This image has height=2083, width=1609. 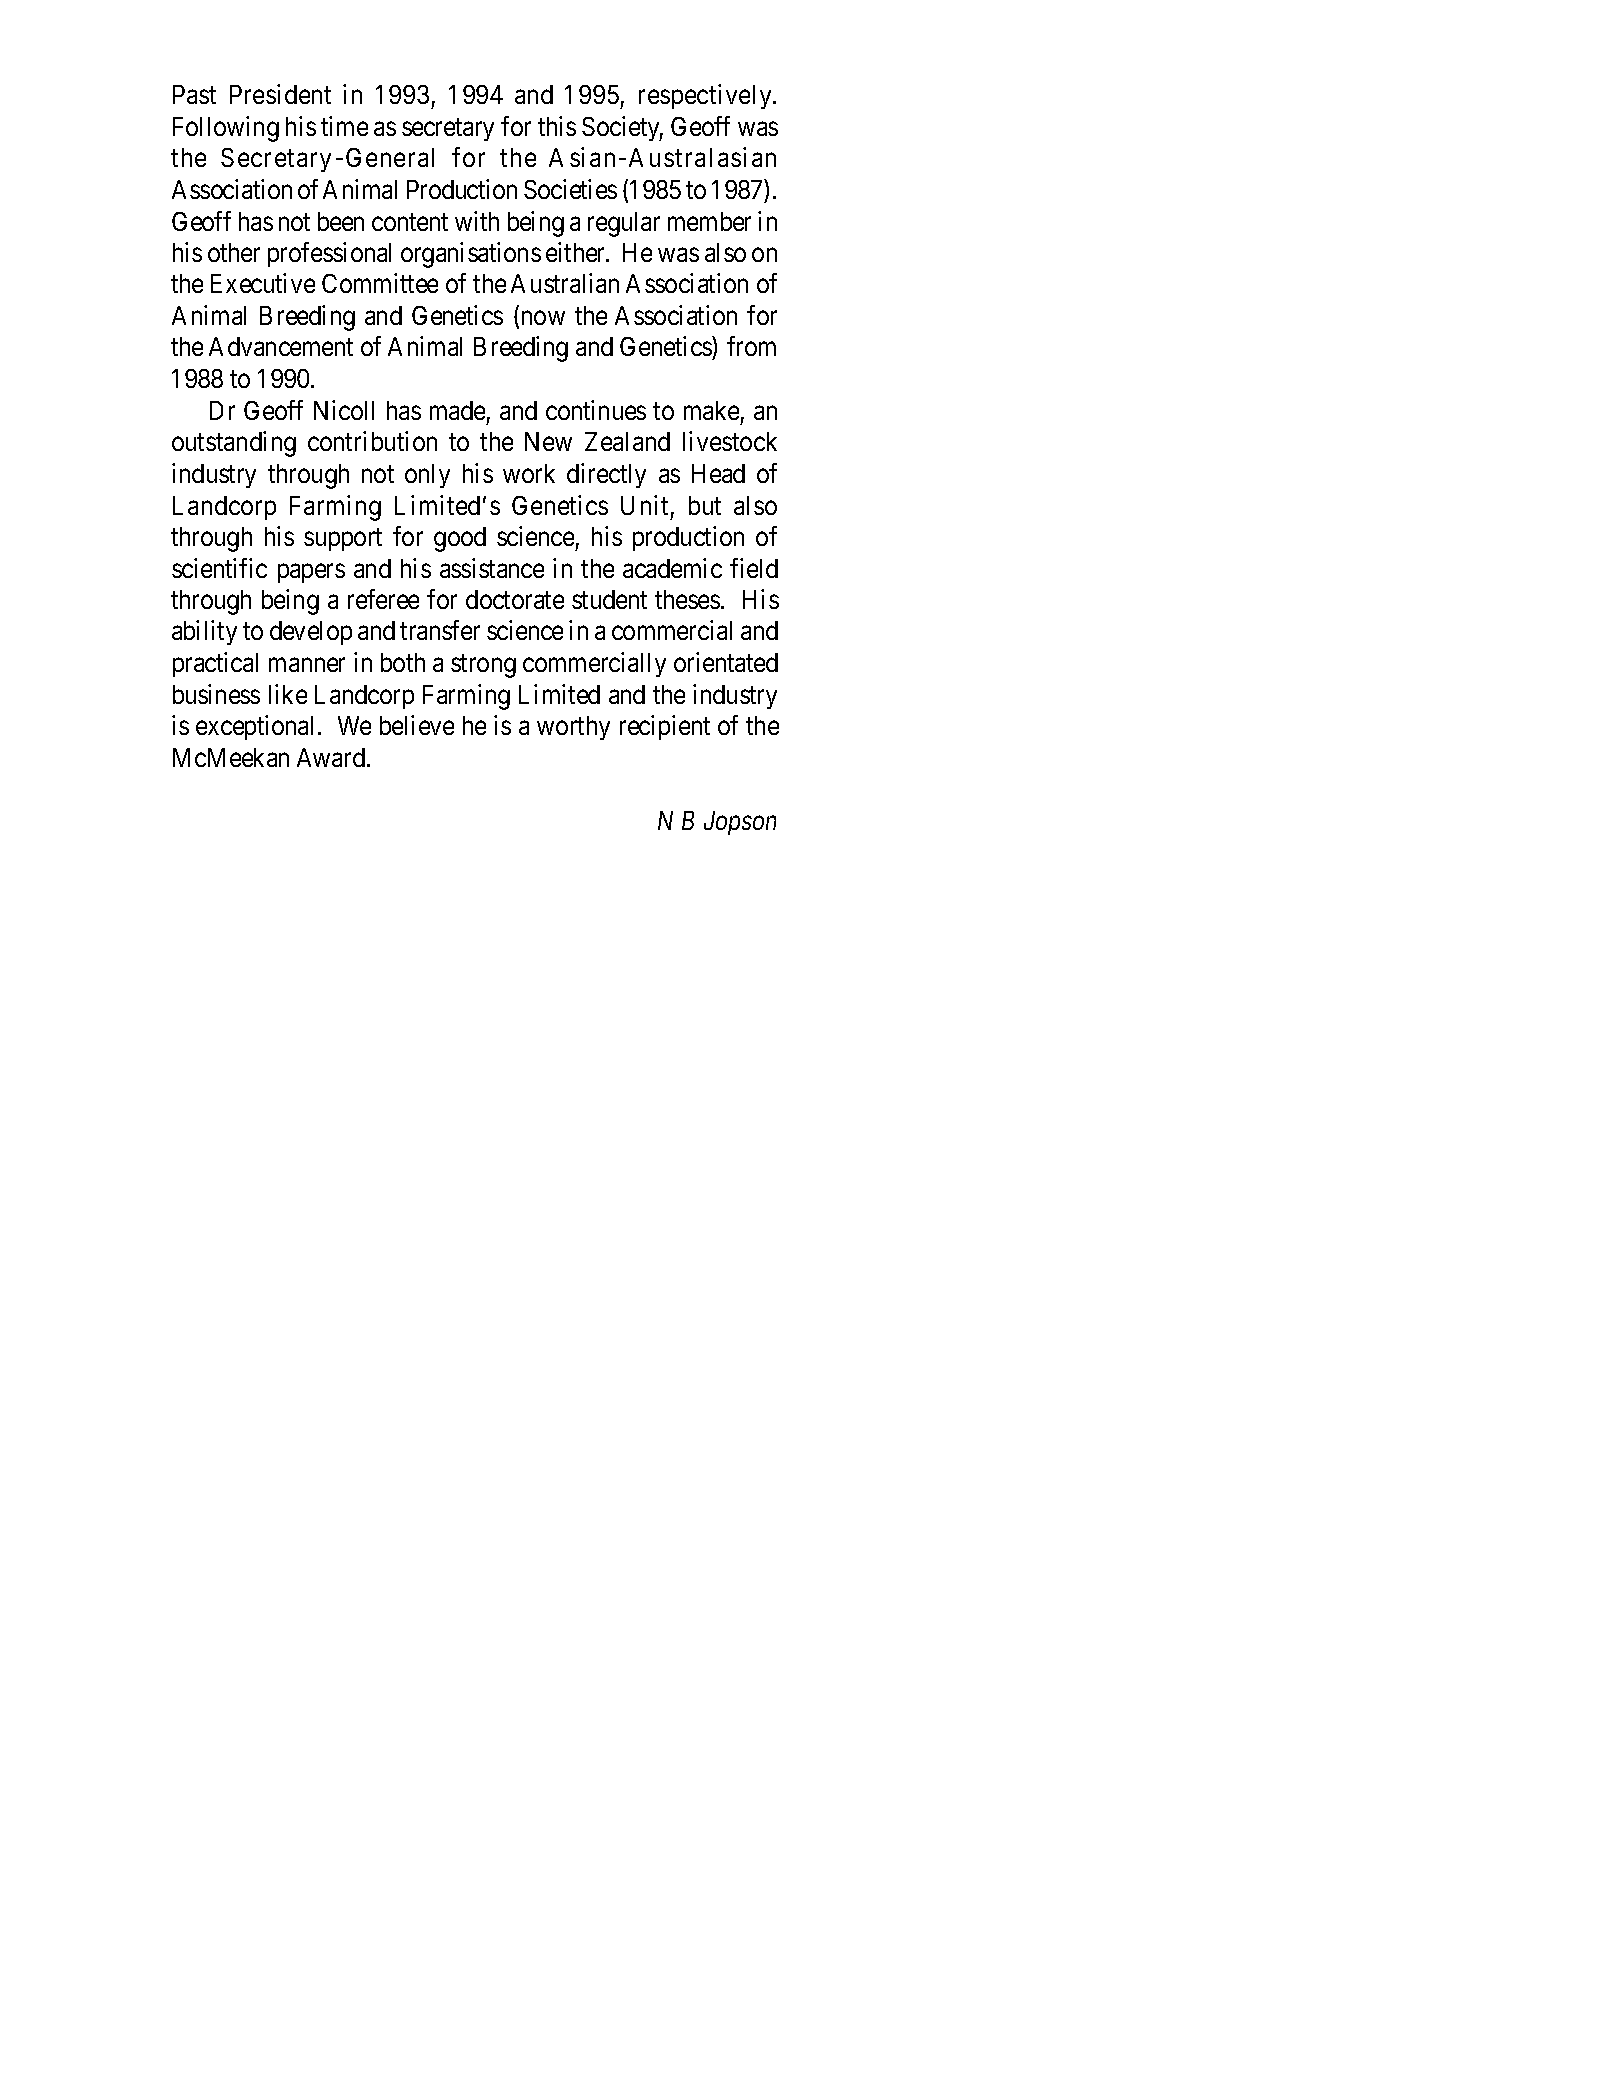 I want to click on make, so click(x=711, y=410).
